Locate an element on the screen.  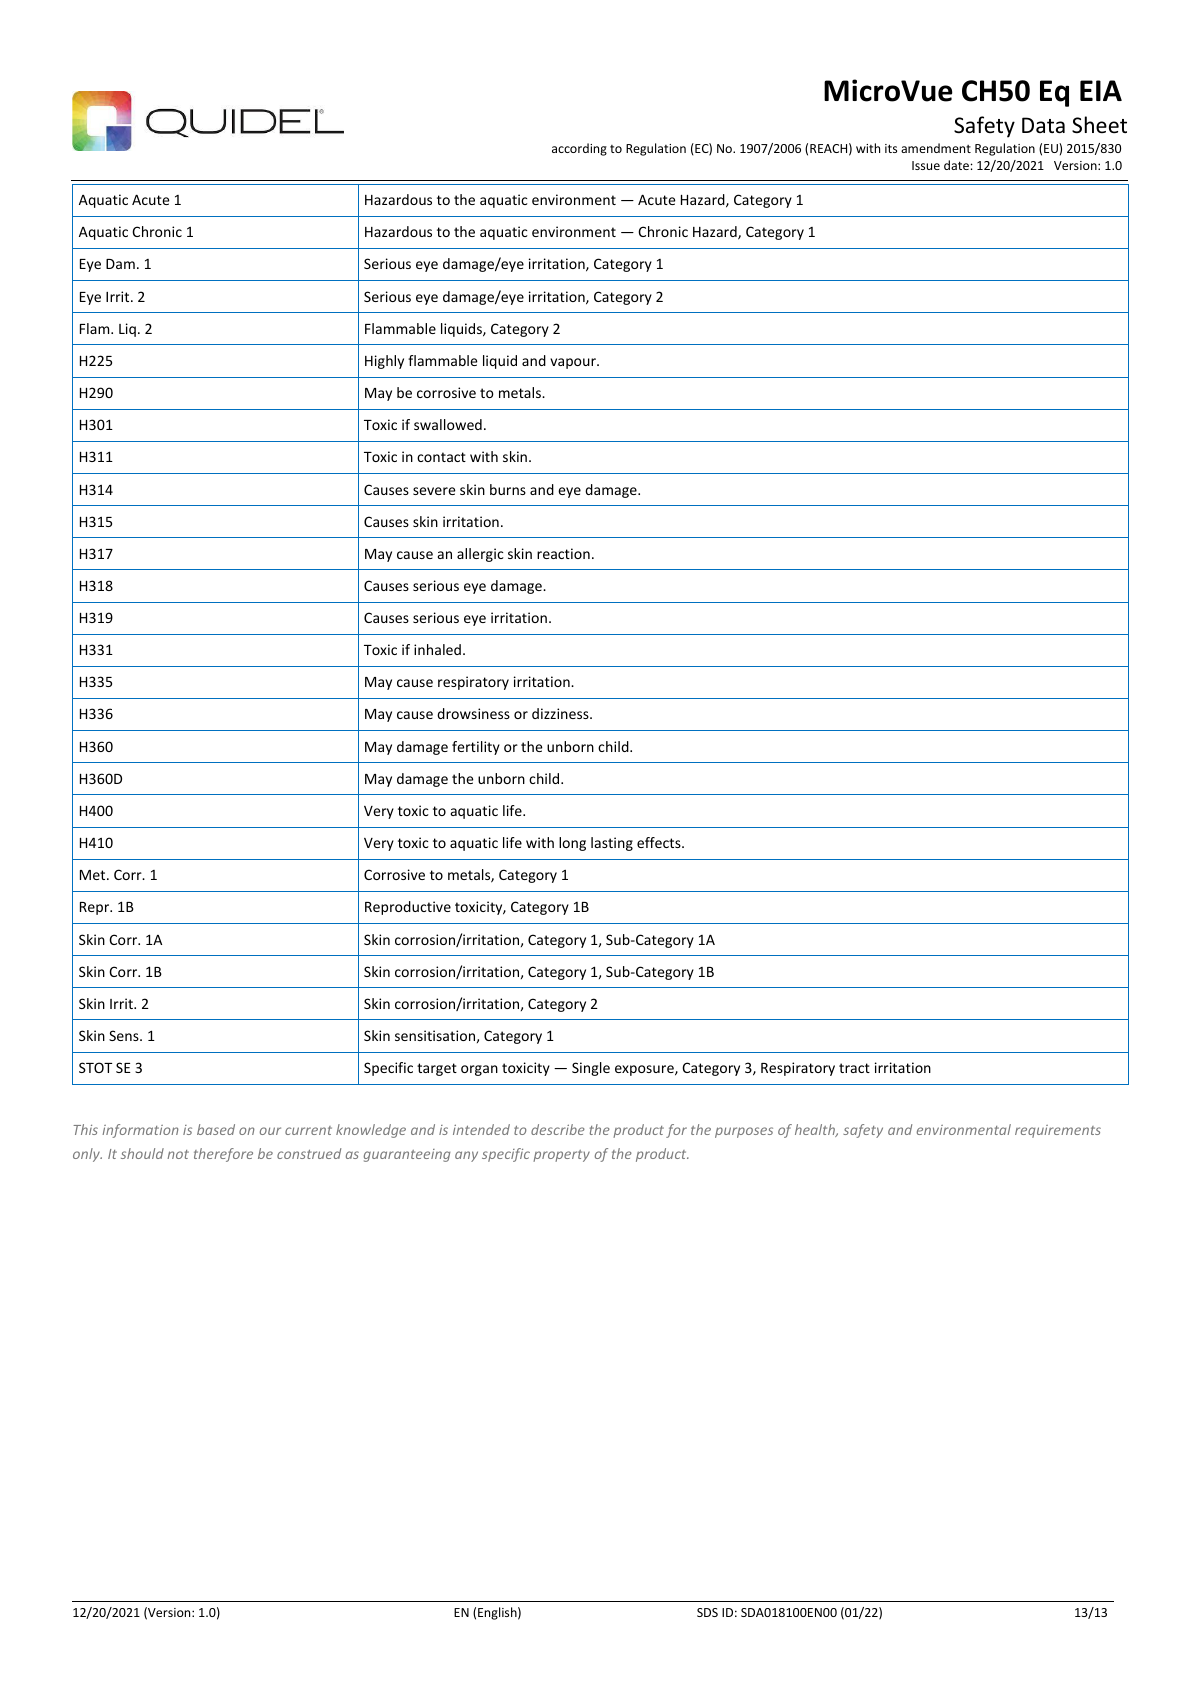
Highly is located at coordinates (384, 362).
